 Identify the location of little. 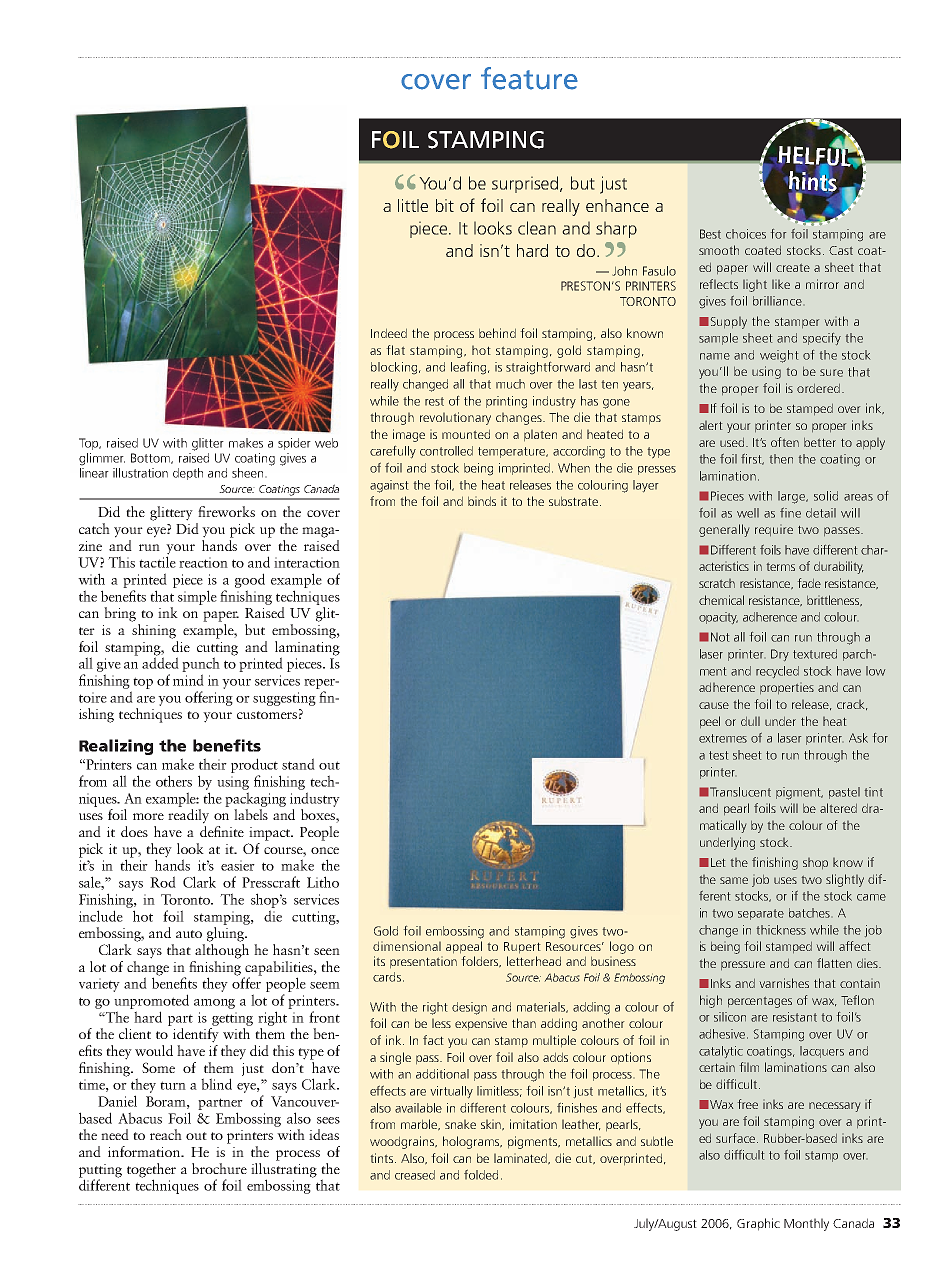
(413, 205).
